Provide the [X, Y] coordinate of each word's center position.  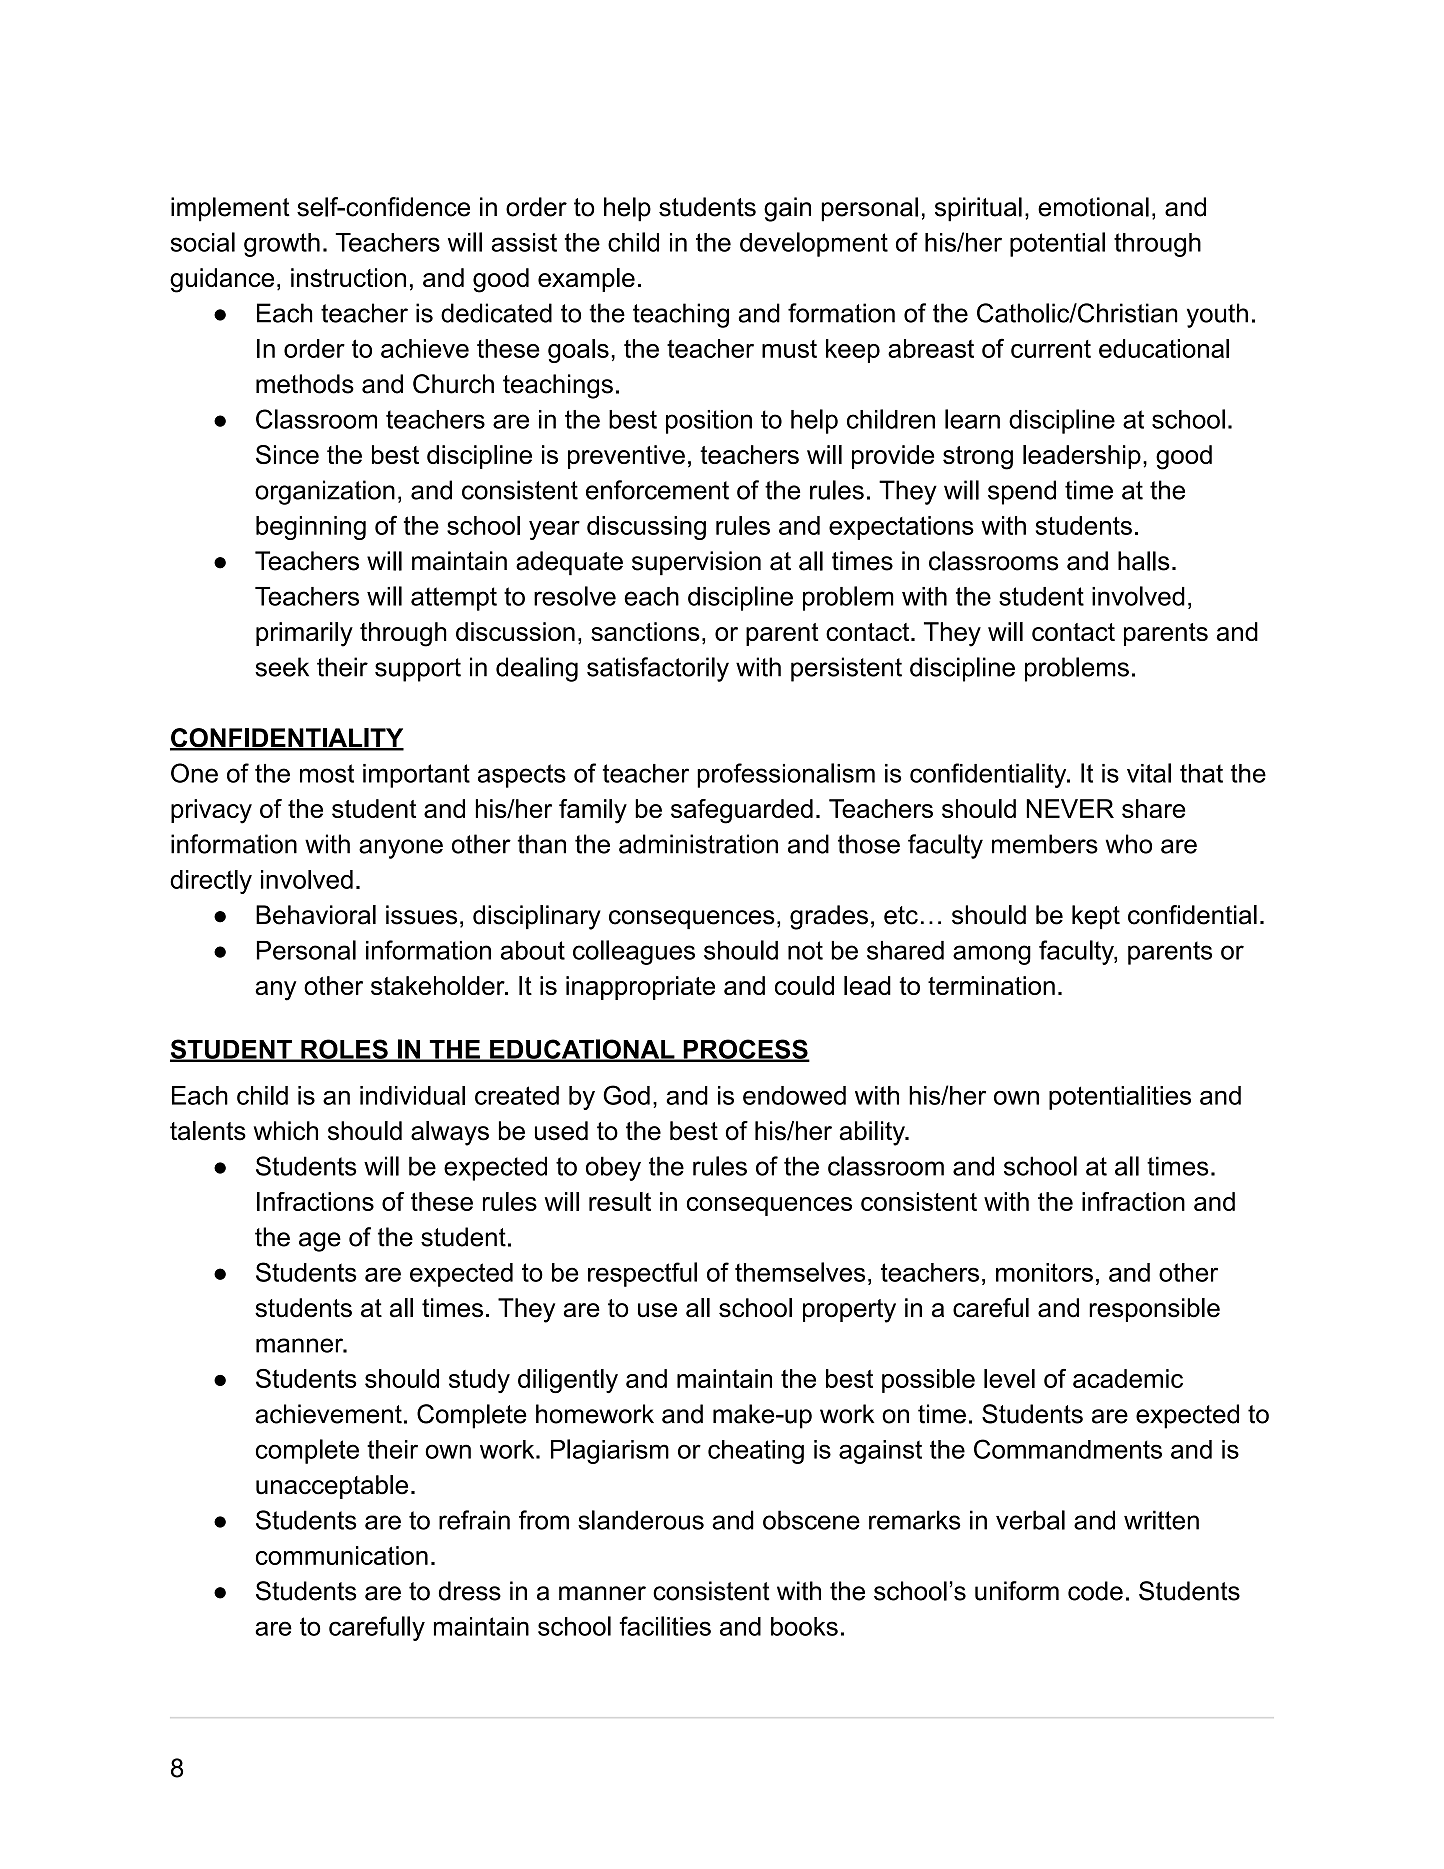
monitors [1044, 1272]
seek [282, 667]
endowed [794, 1095]
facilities [665, 1626]
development [814, 244]
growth [282, 245]
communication [342, 1555]
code [1095, 1591]
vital [1149, 773]
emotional [1093, 207]
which [286, 1131]
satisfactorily [658, 669]
